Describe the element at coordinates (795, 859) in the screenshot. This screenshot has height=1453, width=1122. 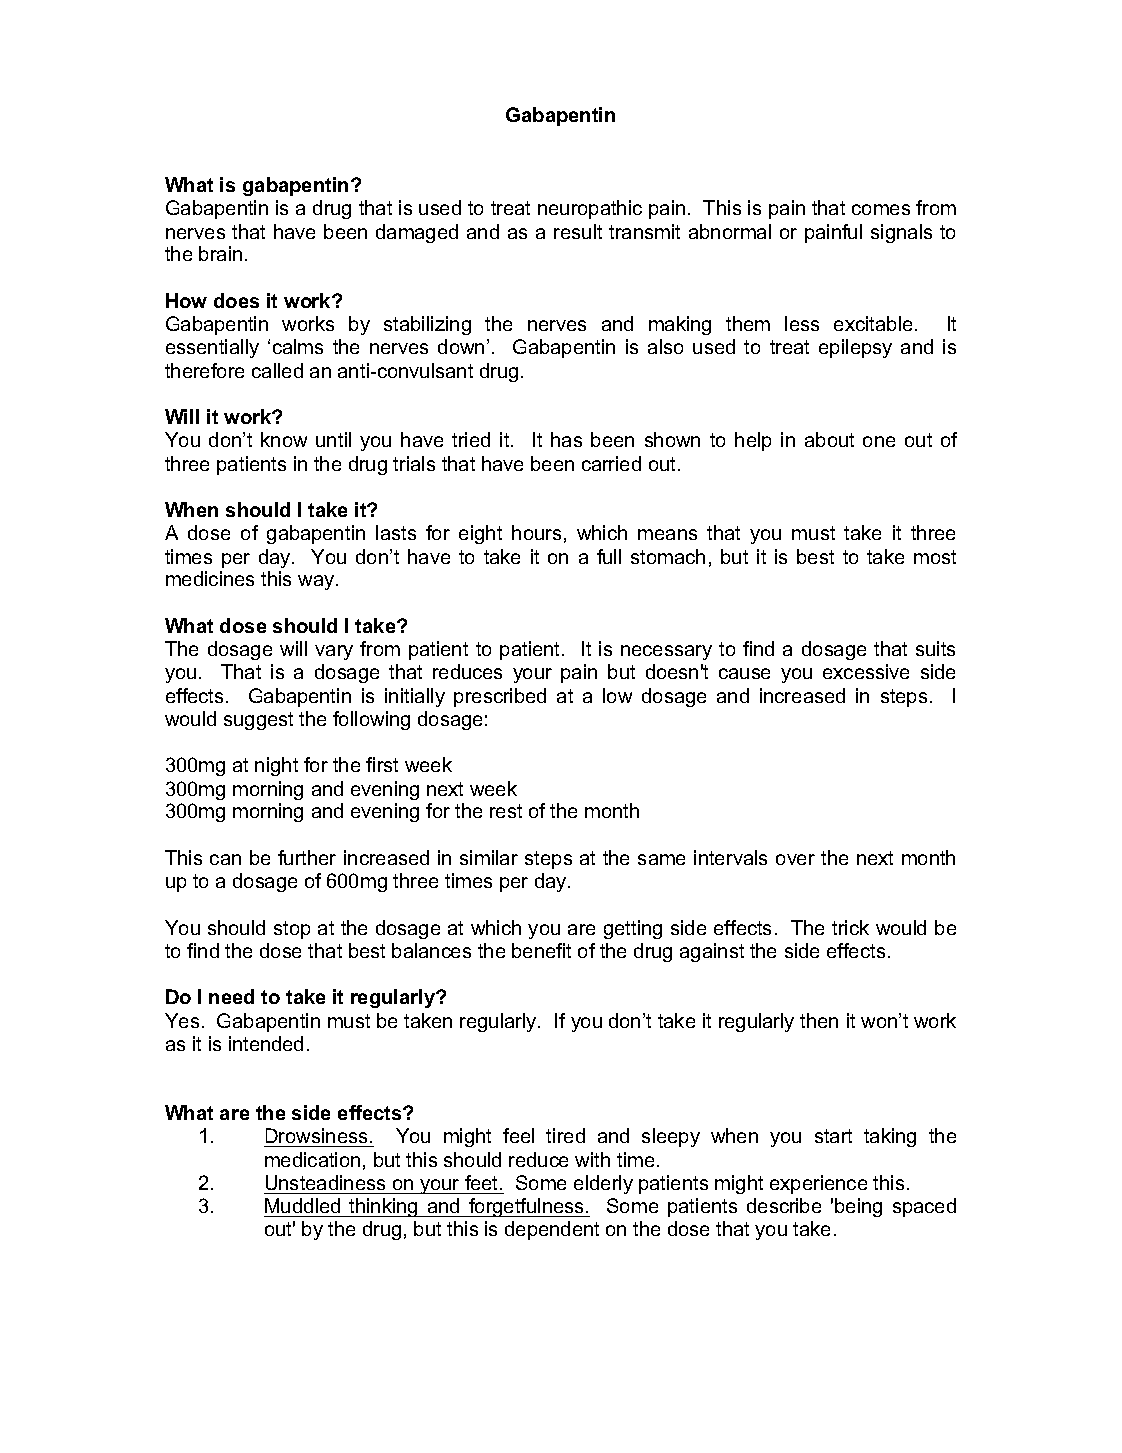
I see `over` at that location.
